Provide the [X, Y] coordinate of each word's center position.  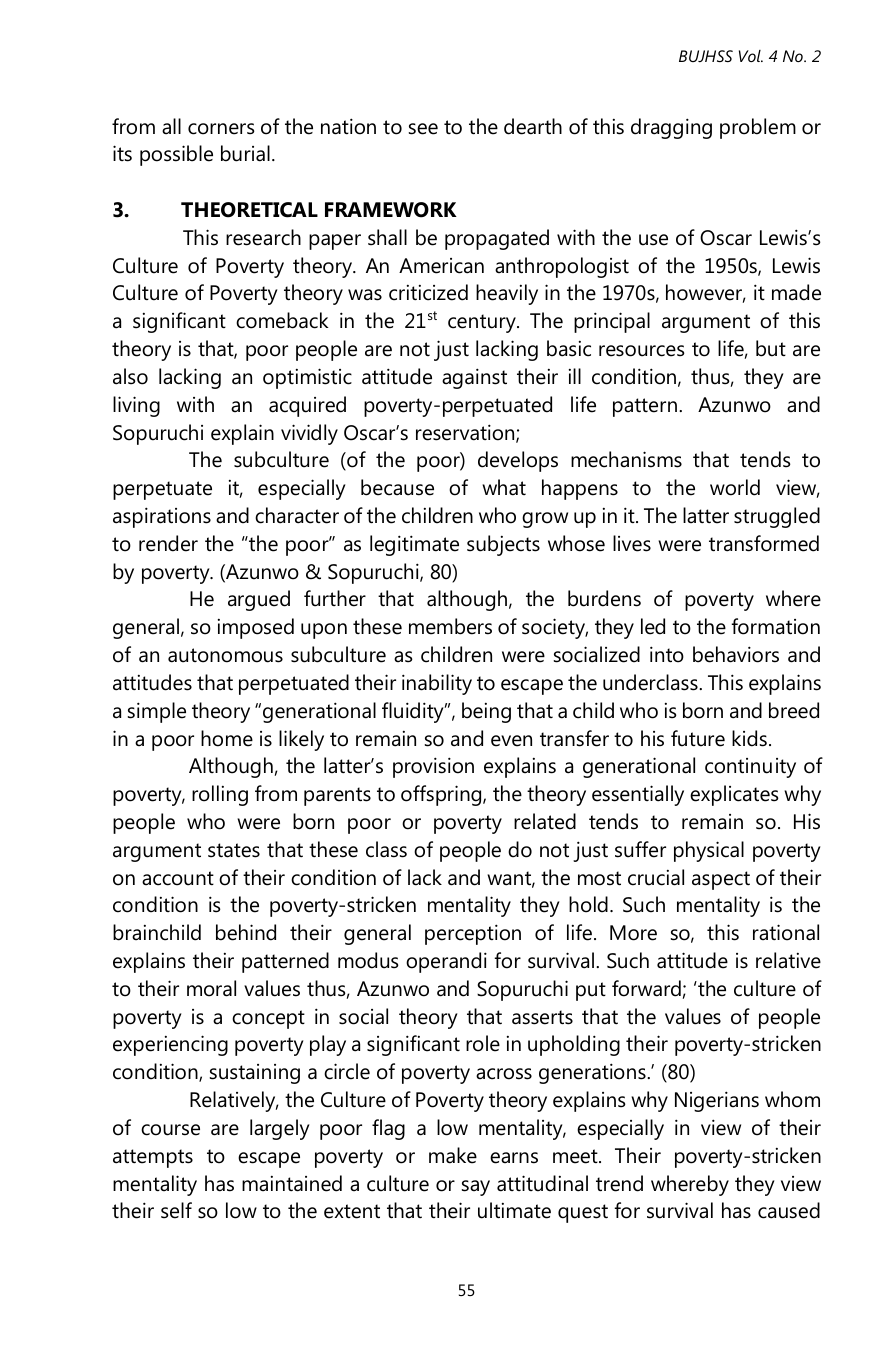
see [423, 129]
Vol [751, 56]
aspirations [162, 517]
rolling [220, 795]
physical [709, 851]
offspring [442, 795]
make [453, 1155]
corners [221, 129]
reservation [466, 433]
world [735, 487]
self [176, 1210]
